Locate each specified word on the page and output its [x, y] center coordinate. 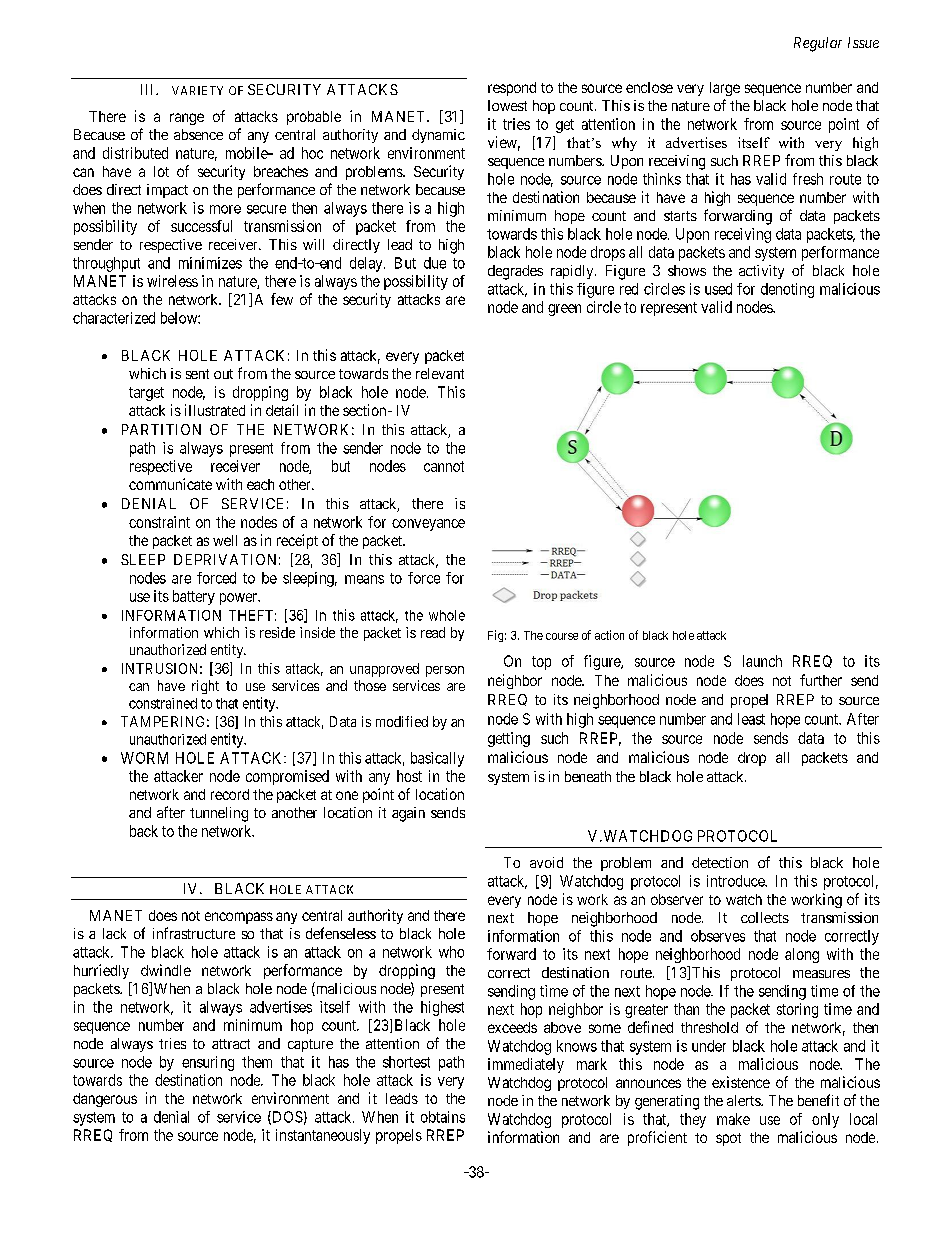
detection [720, 862]
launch [762, 661]
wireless [172, 281]
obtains [443, 1117]
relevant [440, 373]
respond [512, 89]
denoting [787, 290]
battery [194, 597]
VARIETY [197, 90]
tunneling [219, 814]
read [433, 632]
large [725, 89]
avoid [546, 862]
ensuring [208, 1063]
